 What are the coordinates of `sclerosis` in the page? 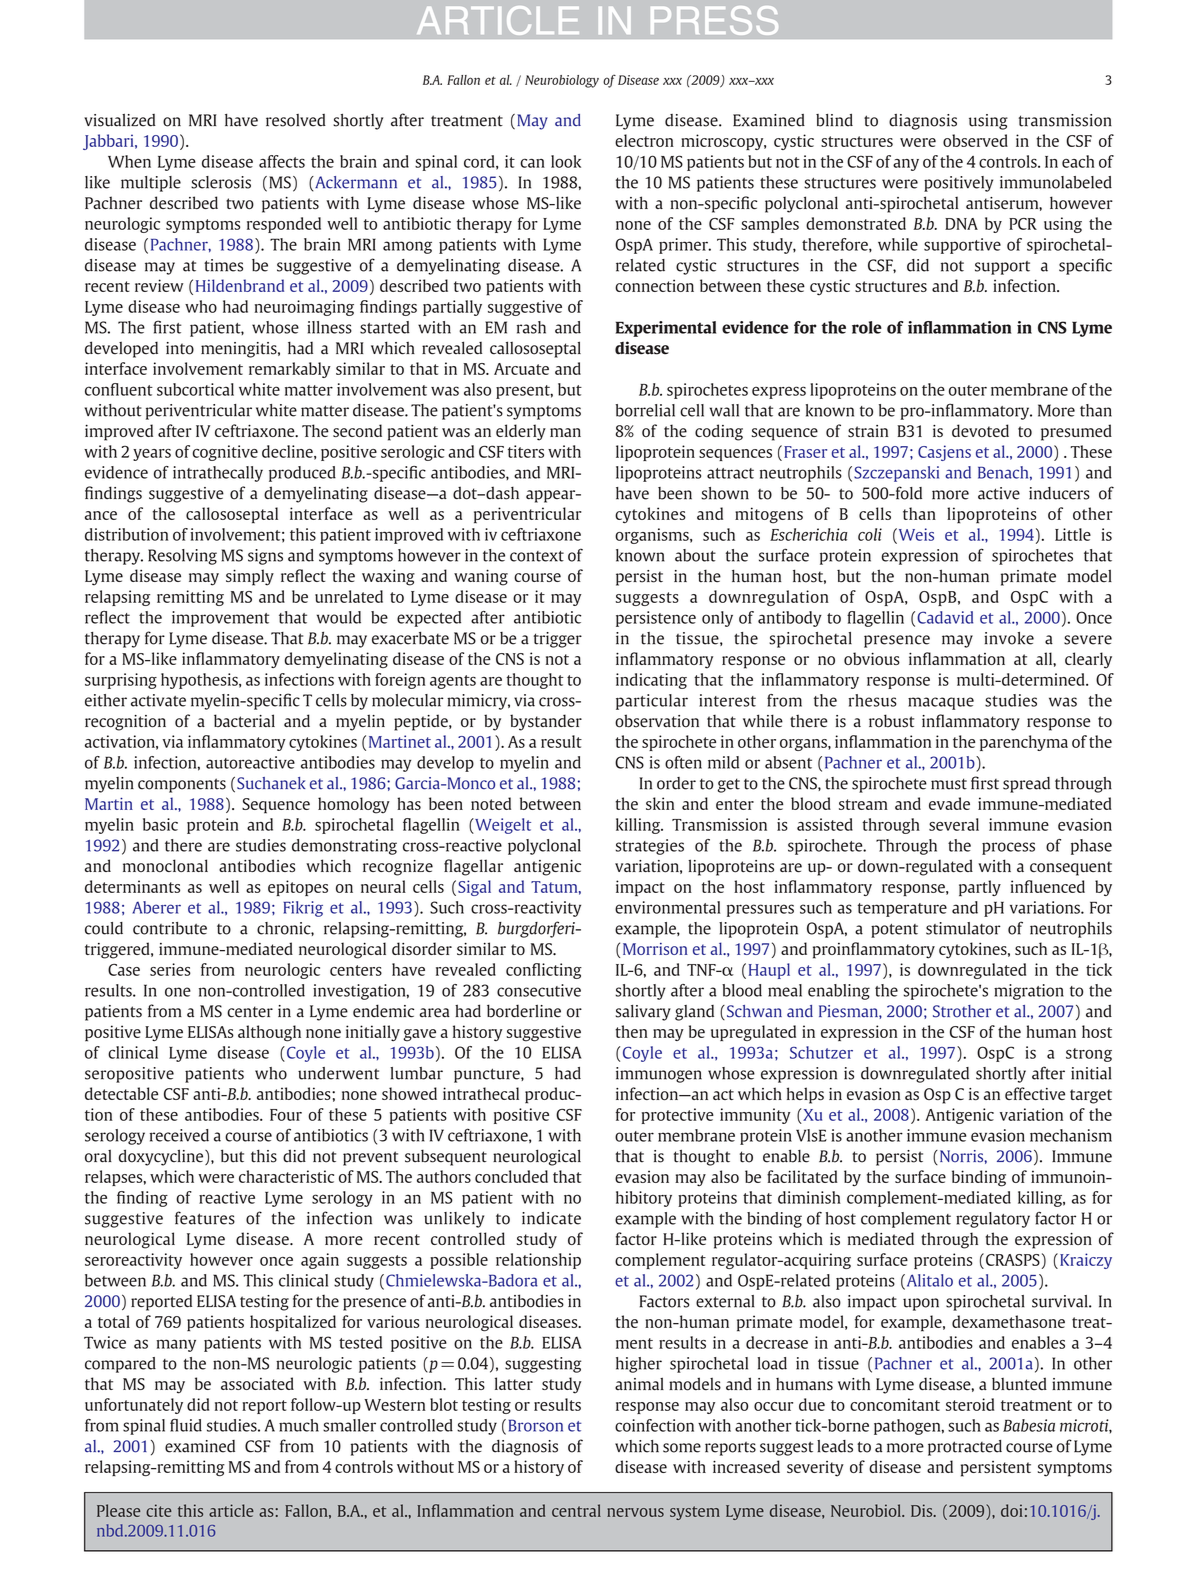 It's located at (221, 182).
